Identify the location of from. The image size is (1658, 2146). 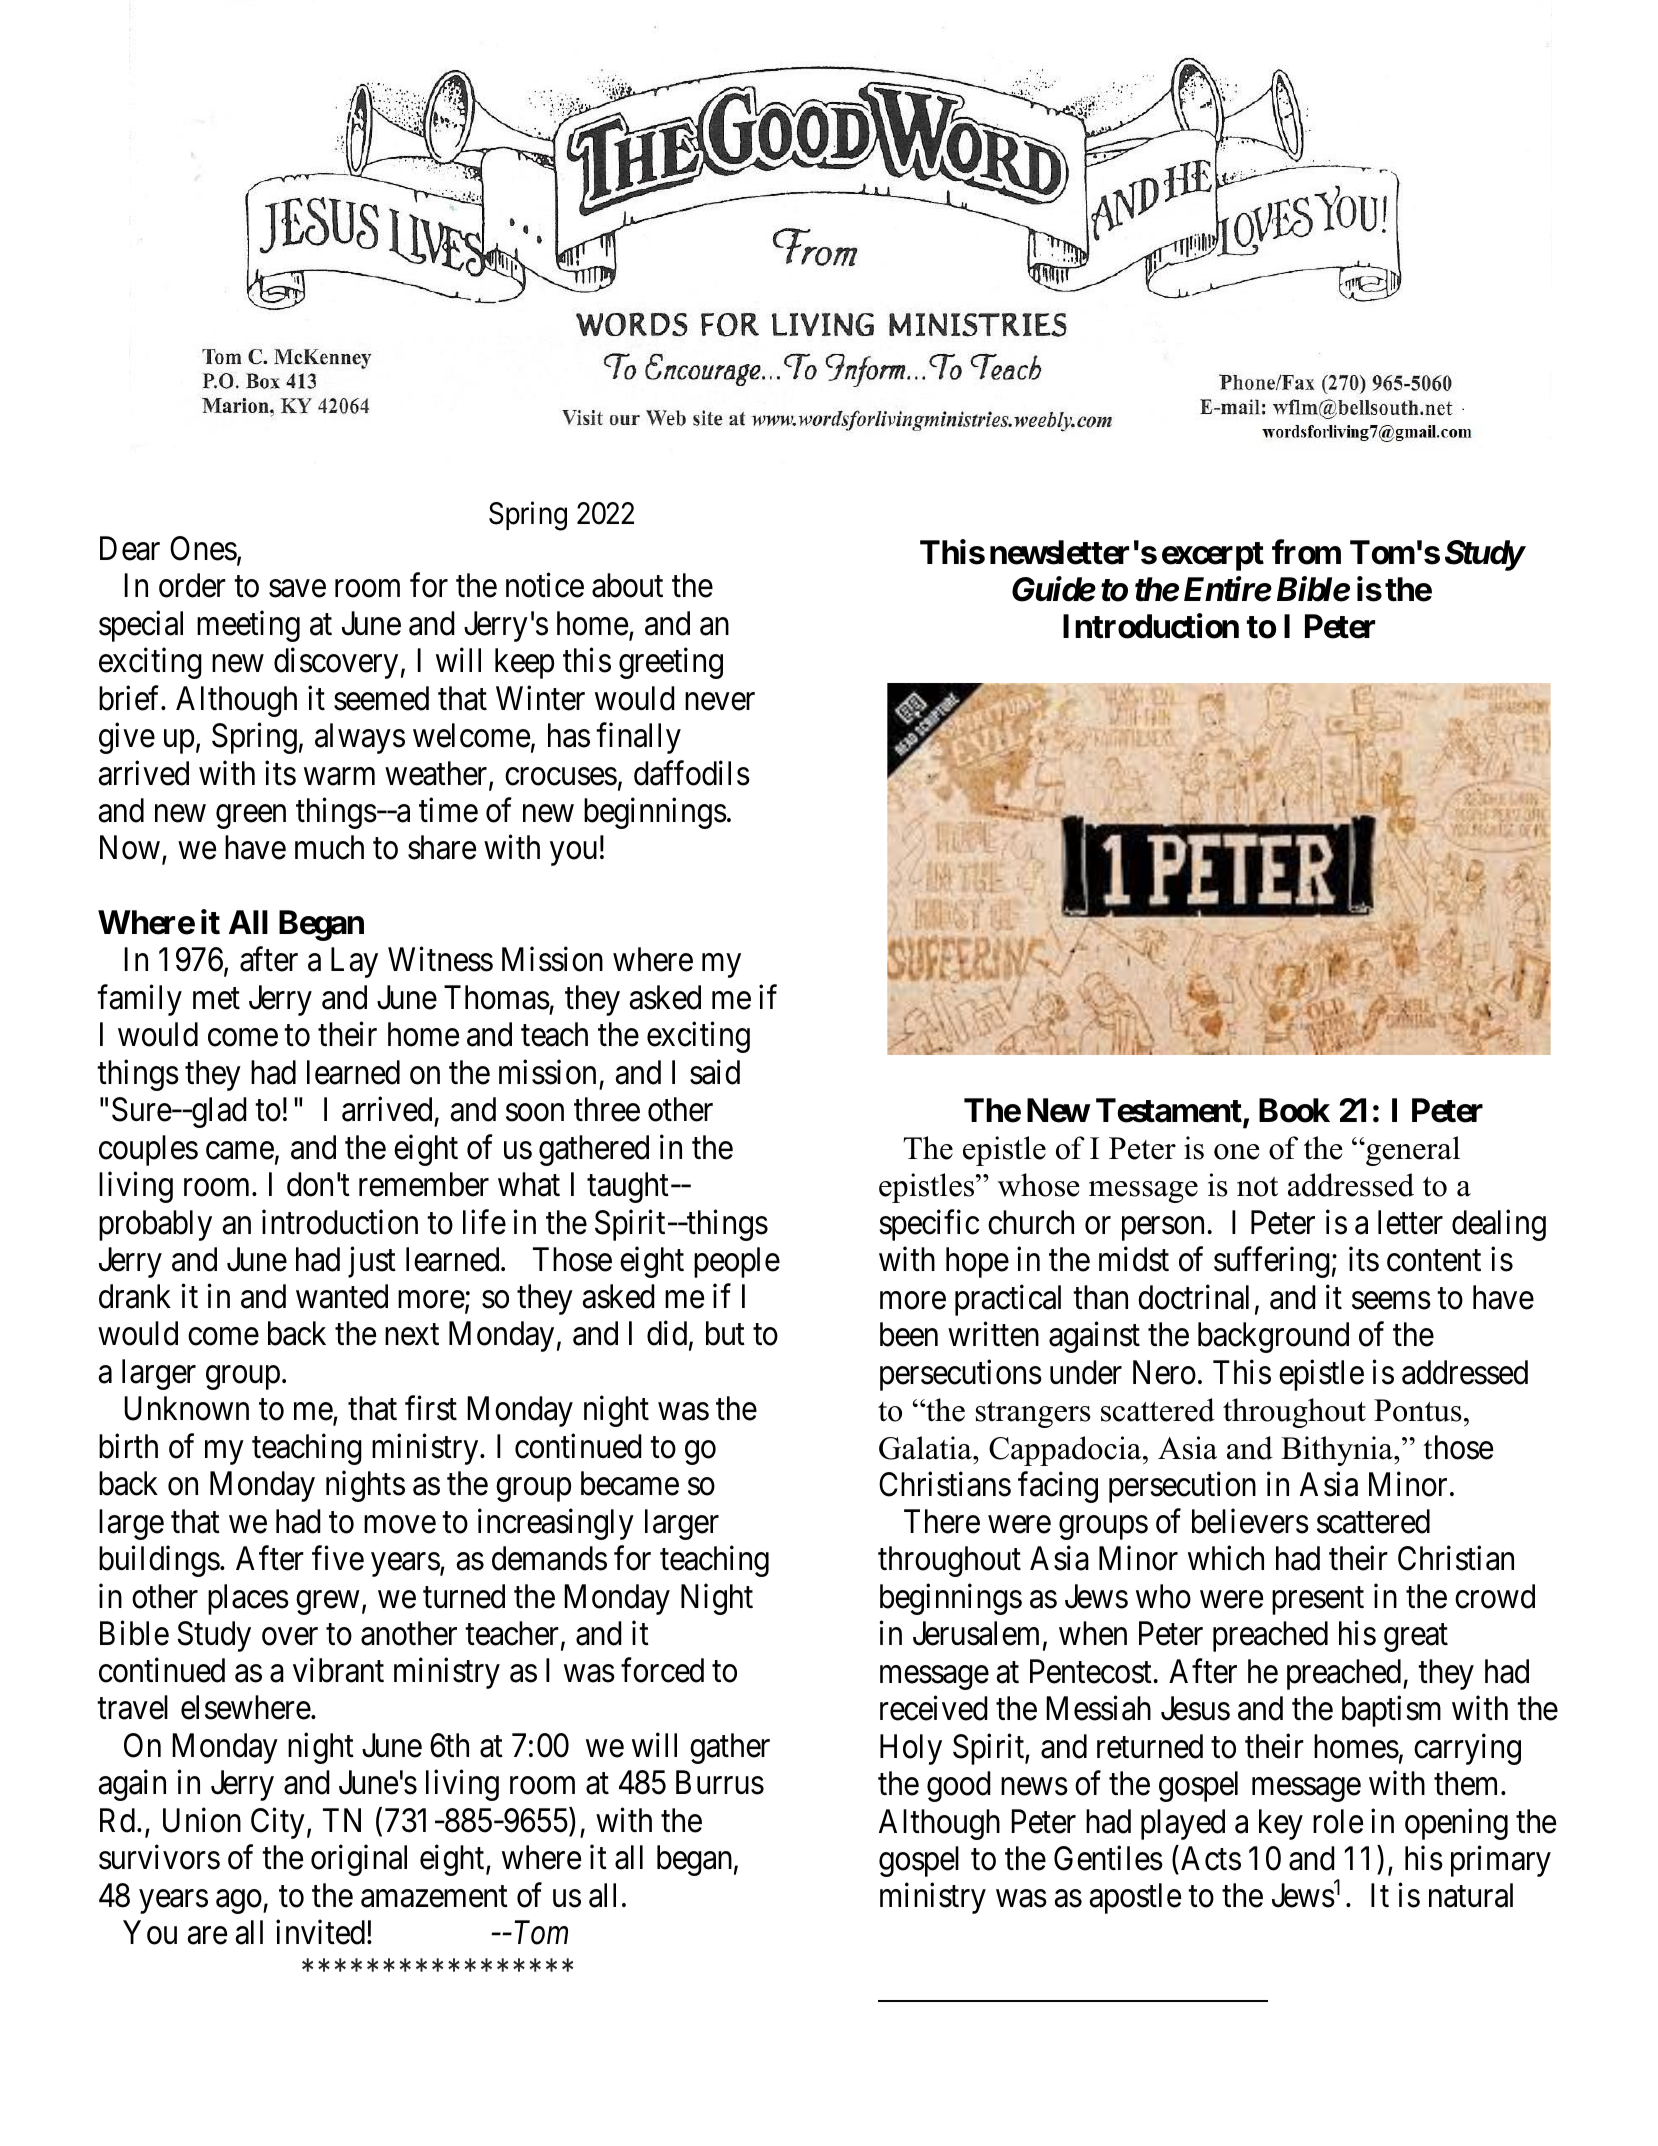
(1306, 552).
